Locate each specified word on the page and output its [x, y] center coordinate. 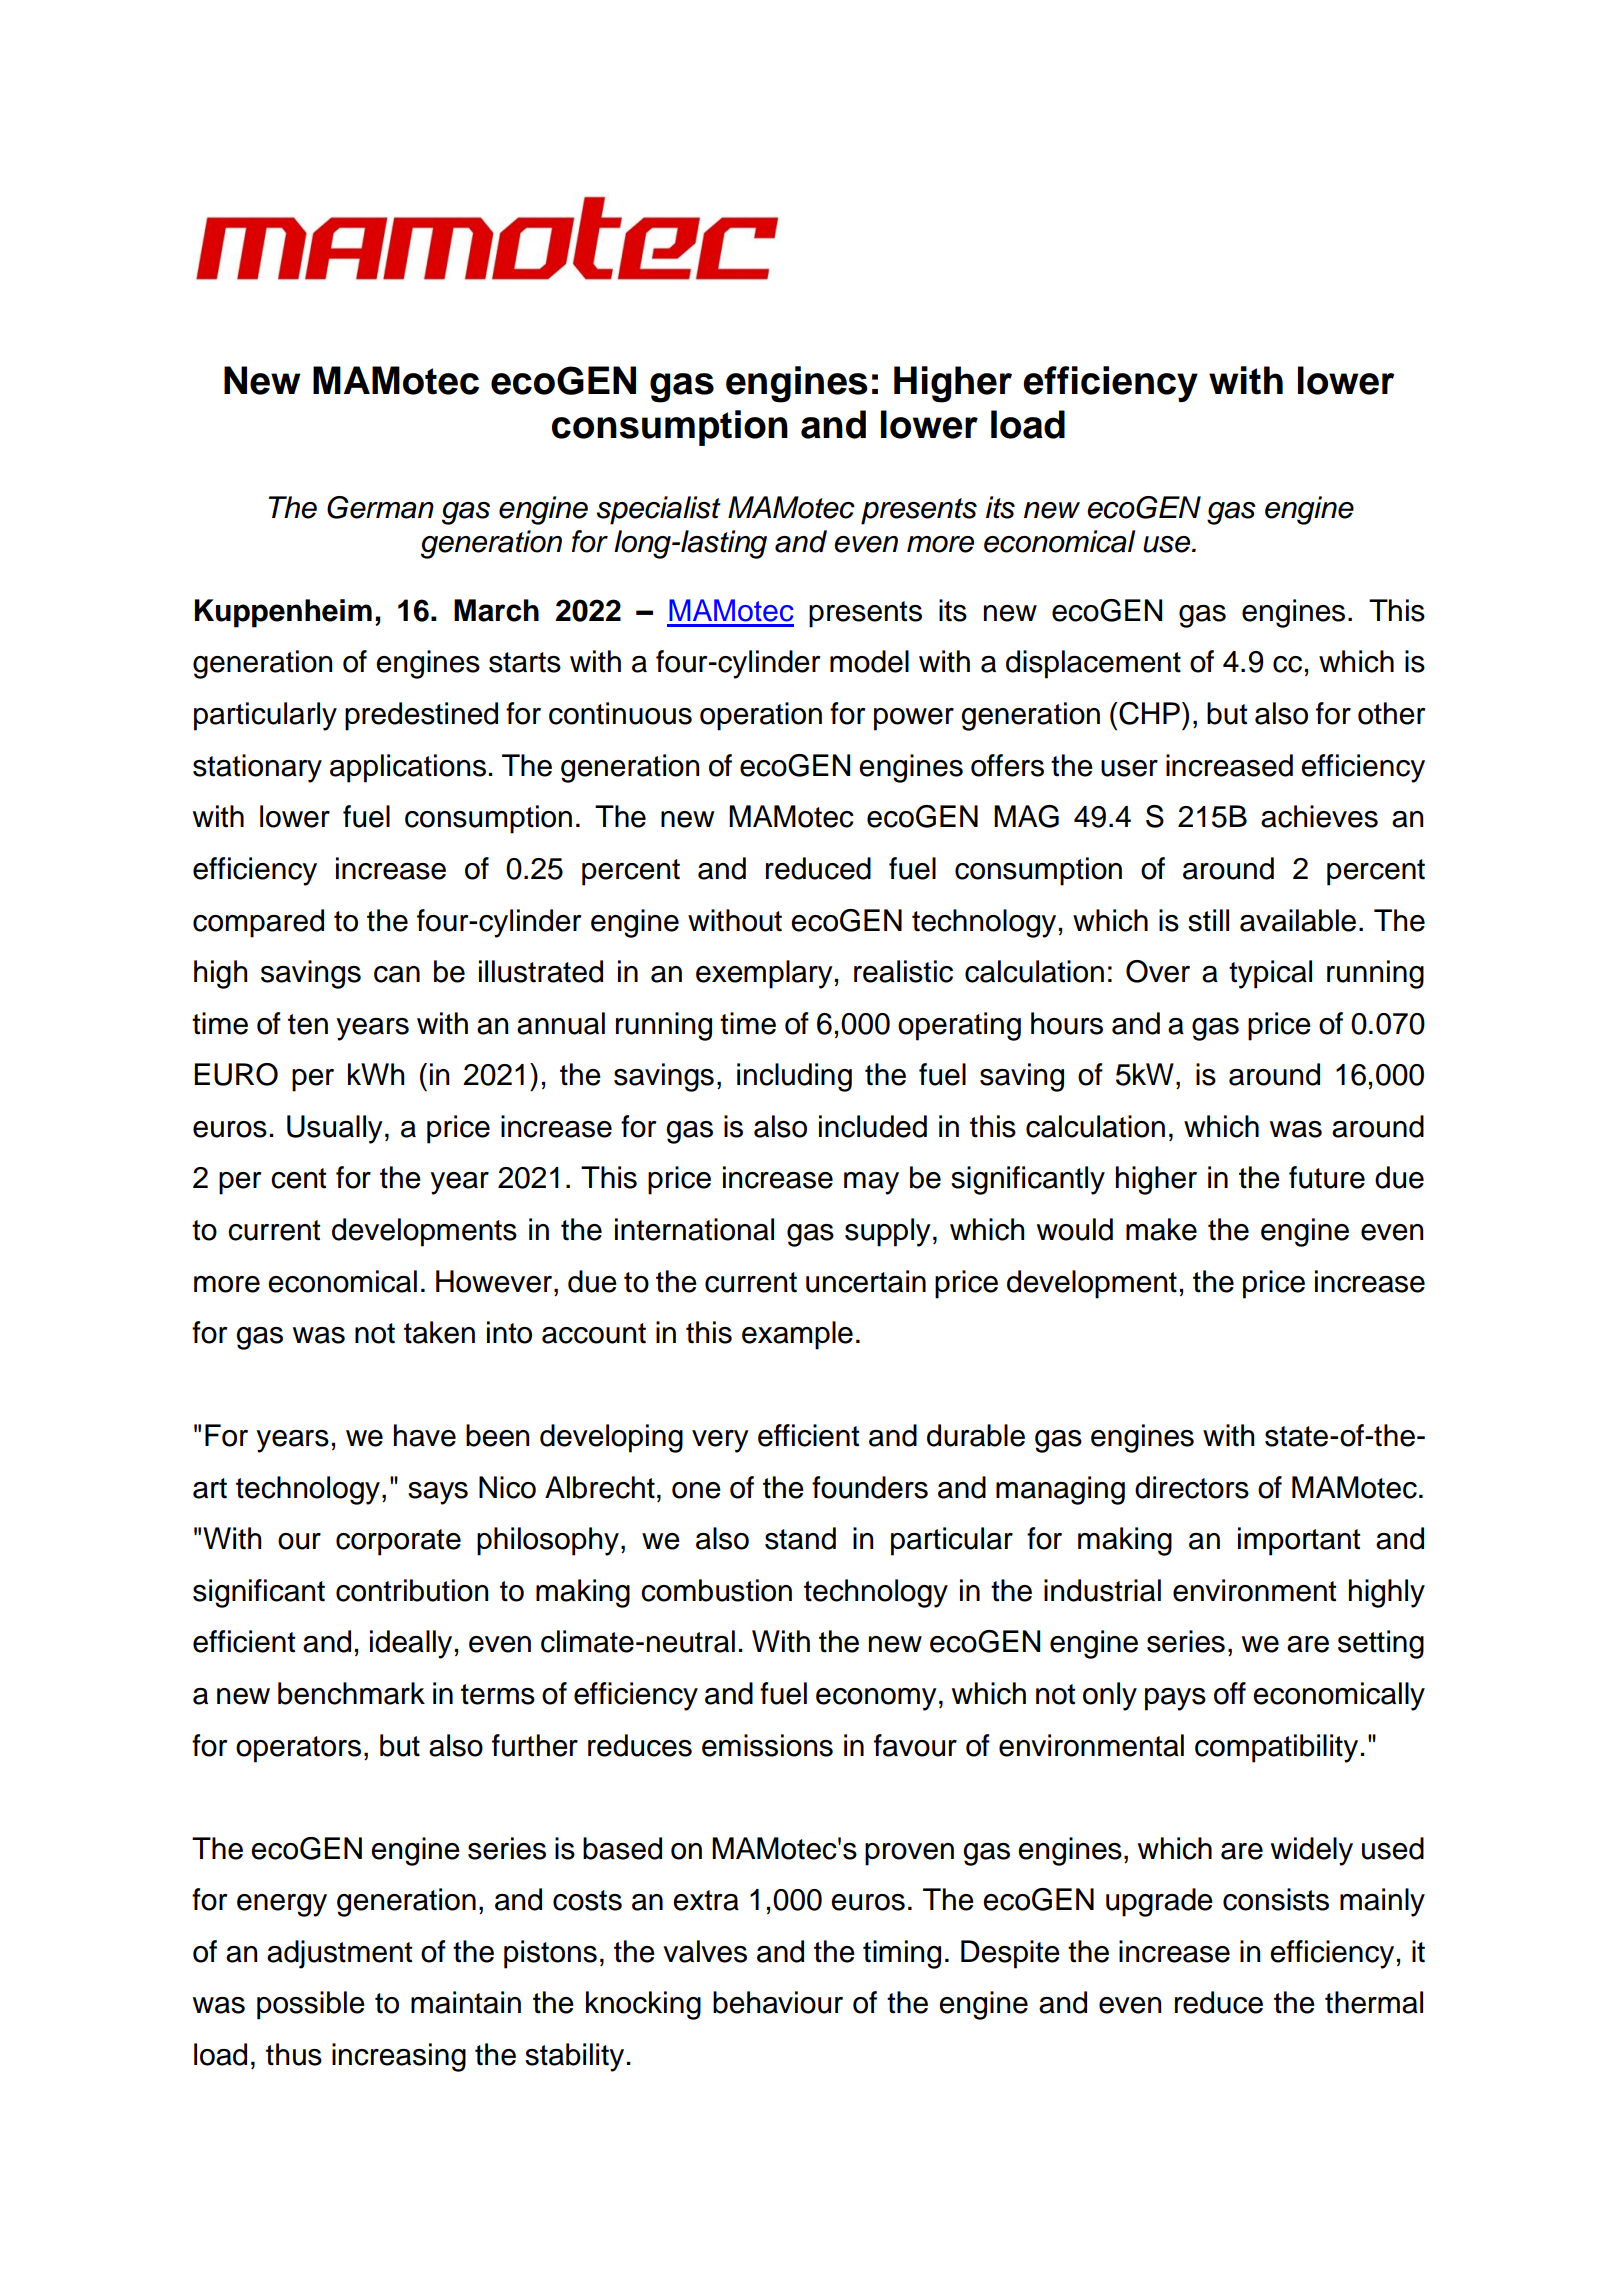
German [380, 507]
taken [439, 1332]
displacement [1093, 664]
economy [876, 1699]
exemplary [764, 974]
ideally [411, 1644]
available [1298, 920]
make [1161, 1229]
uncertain [866, 1281]
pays [1175, 1699]
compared [258, 923]
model [869, 661]
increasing [399, 2057]
